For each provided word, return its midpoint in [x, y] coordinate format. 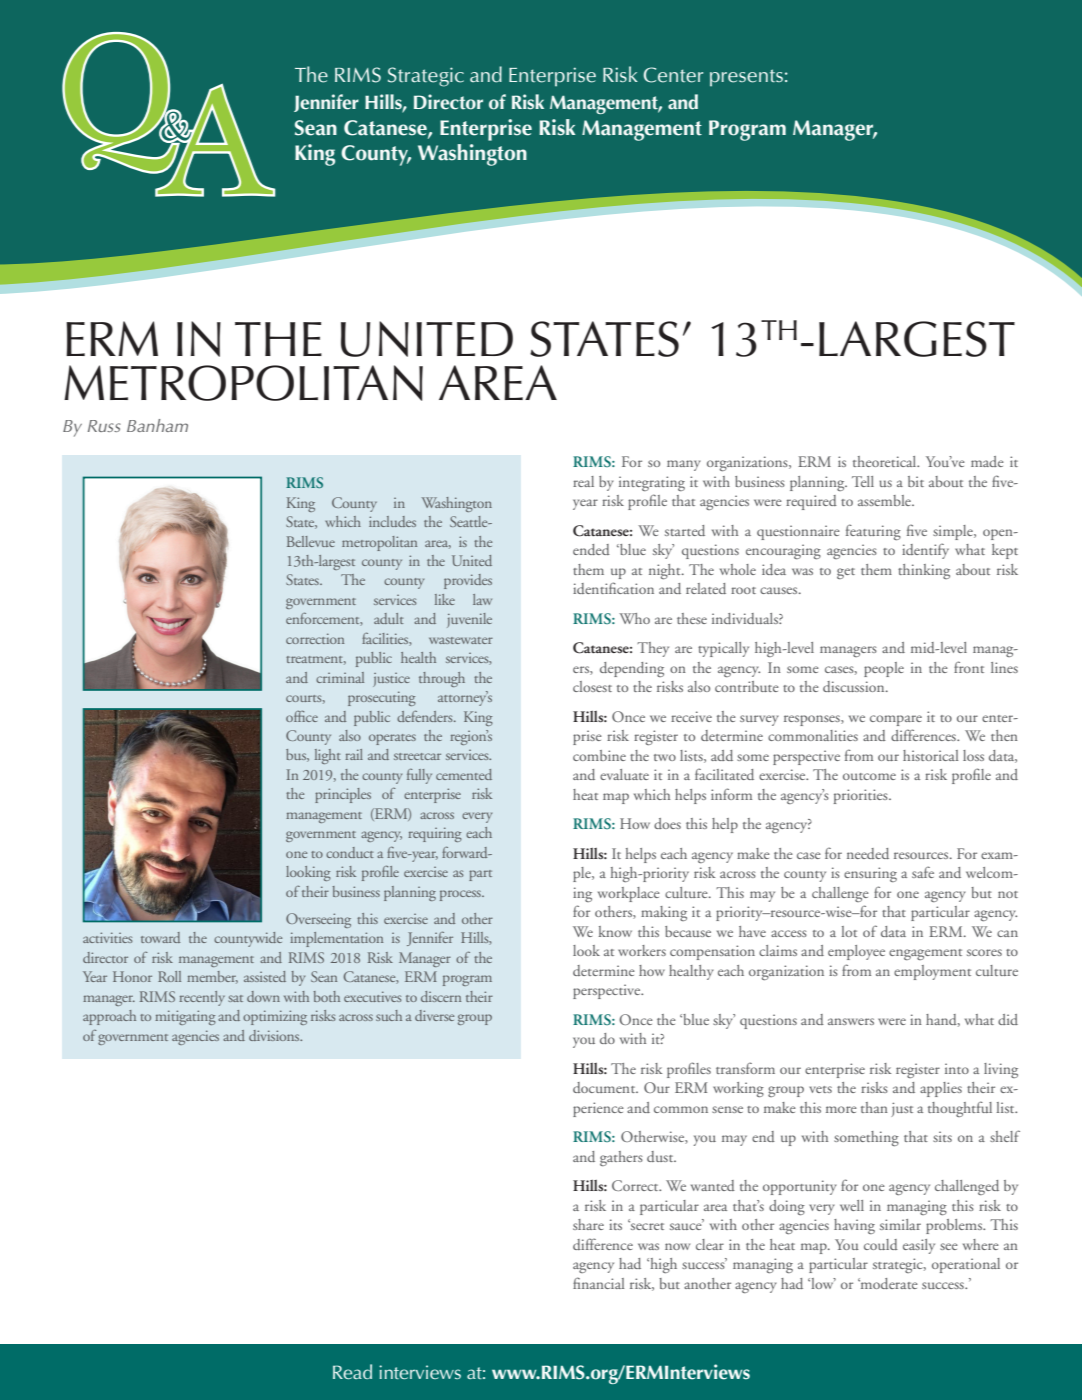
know [615, 931]
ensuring [870, 874]
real [583, 481]
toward [160, 937]
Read [352, 1371]
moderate [888, 1283]
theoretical [886, 461]
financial [598, 1283]
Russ [104, 426]
